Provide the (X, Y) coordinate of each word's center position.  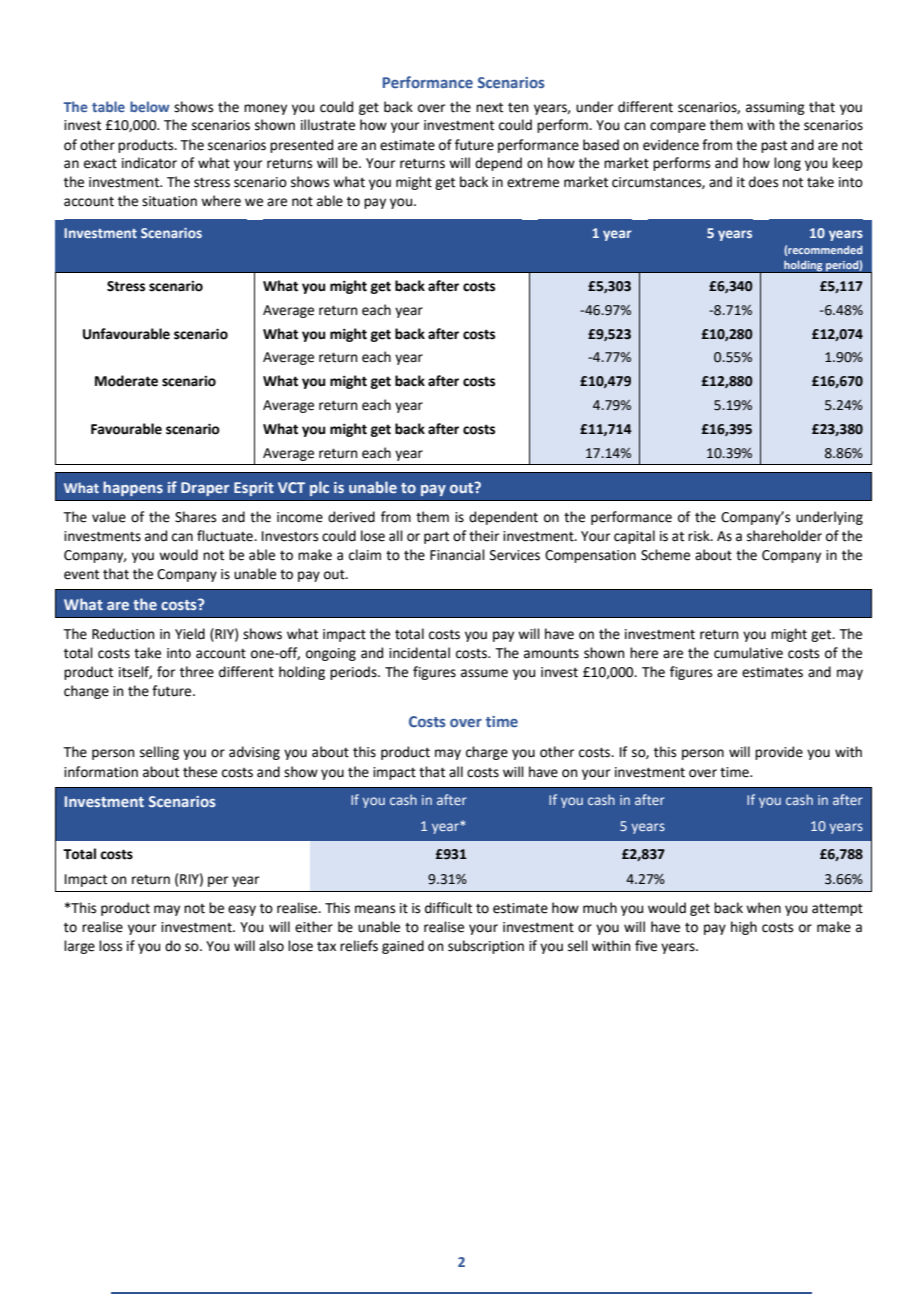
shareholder (784, 536)
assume (484, 673)
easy (242, 910)
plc (319, 488)
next (489, 107)
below (150, 106)
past (774, 146)
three (197, 672)
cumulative (748, 653)
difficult (448, 908)
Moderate (126, 381)
